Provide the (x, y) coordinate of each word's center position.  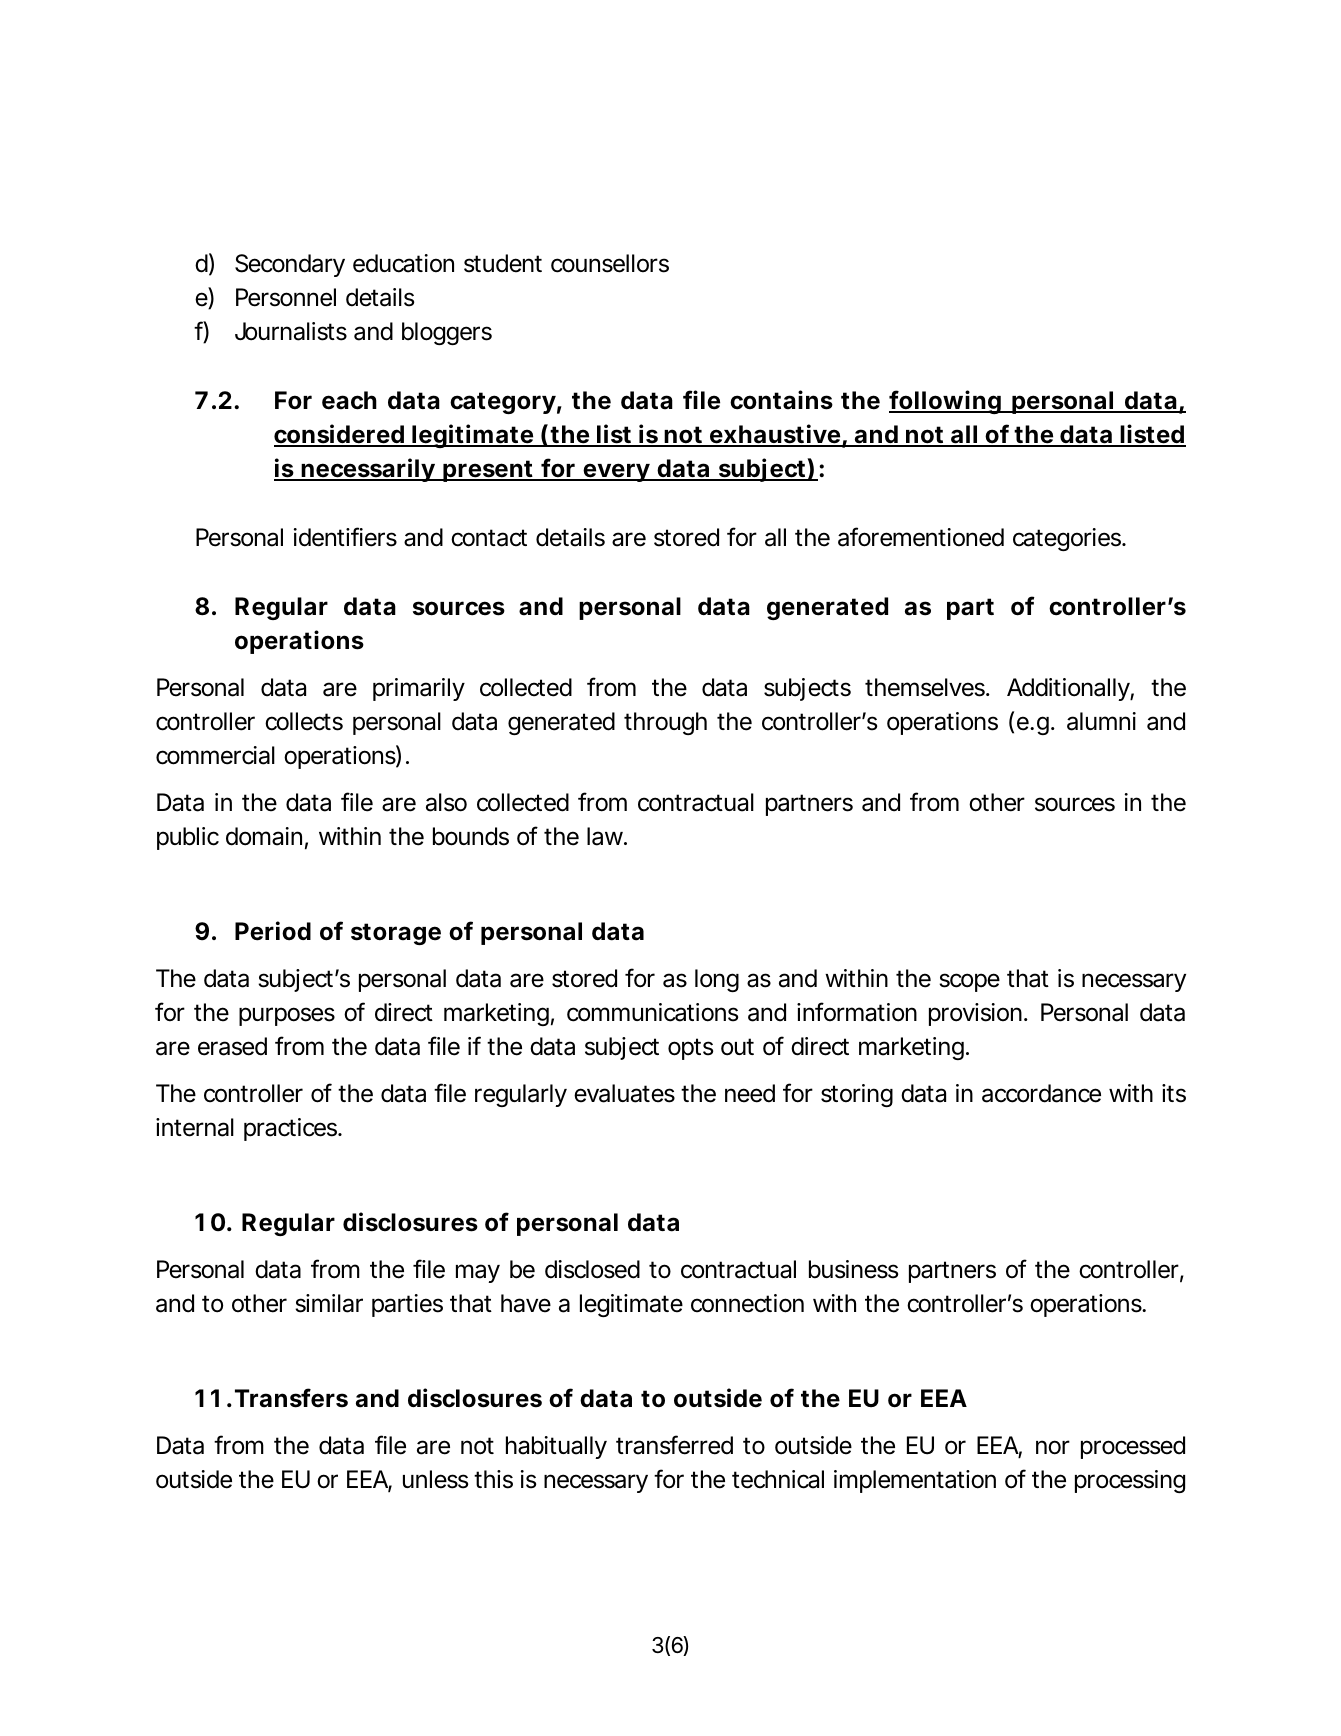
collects (304, 721)
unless (435, 1479)
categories (1067, 539)
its (1174, 1093)
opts (690, 1049)
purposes (287, 1016)
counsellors (610, 263)
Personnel (286, 297)
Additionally (1068, 689)
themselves (925, 687)
